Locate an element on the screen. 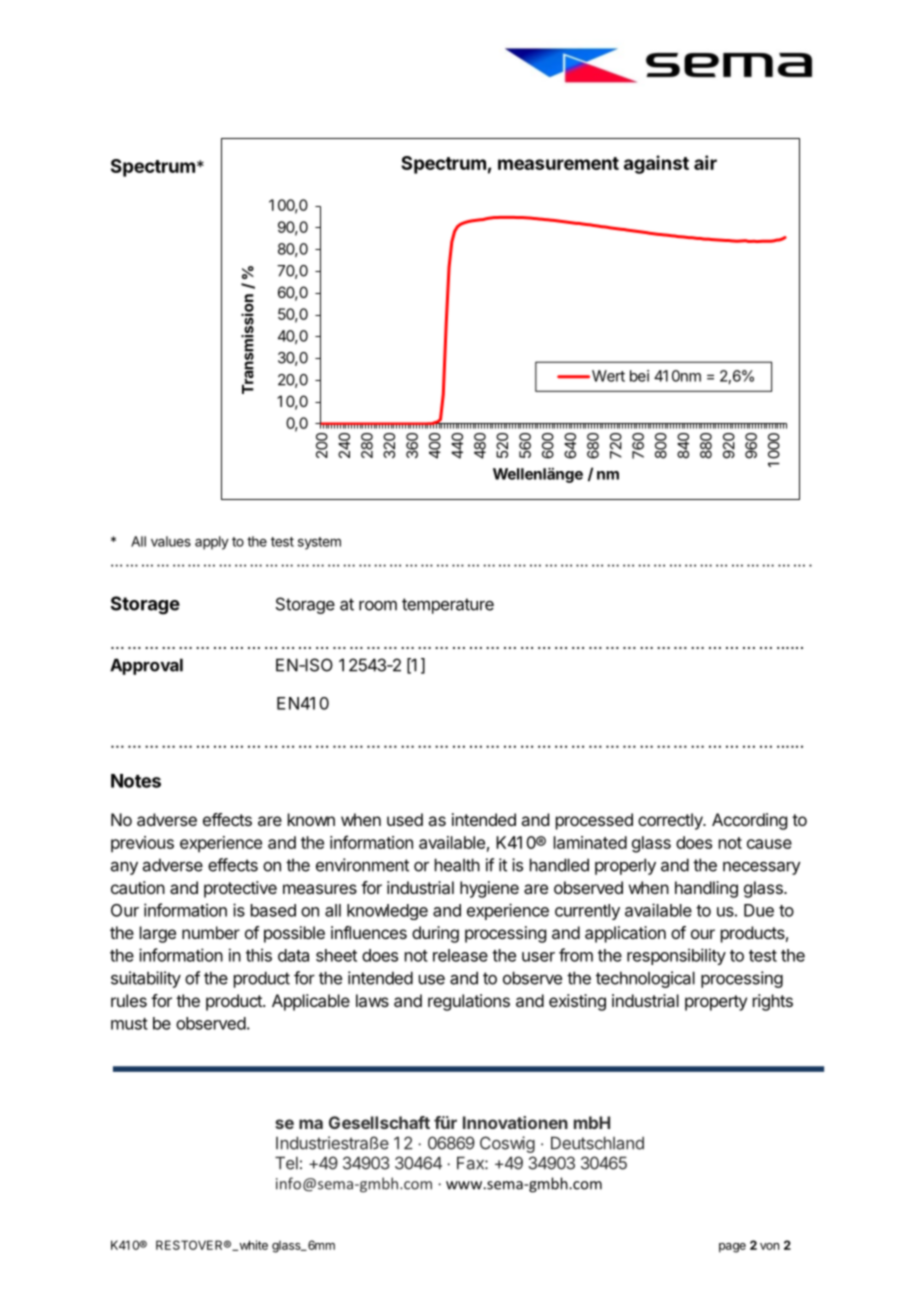 This screenshot has height=1308, width=924. Gesellschaft is located at coordinates (379, 1122).
